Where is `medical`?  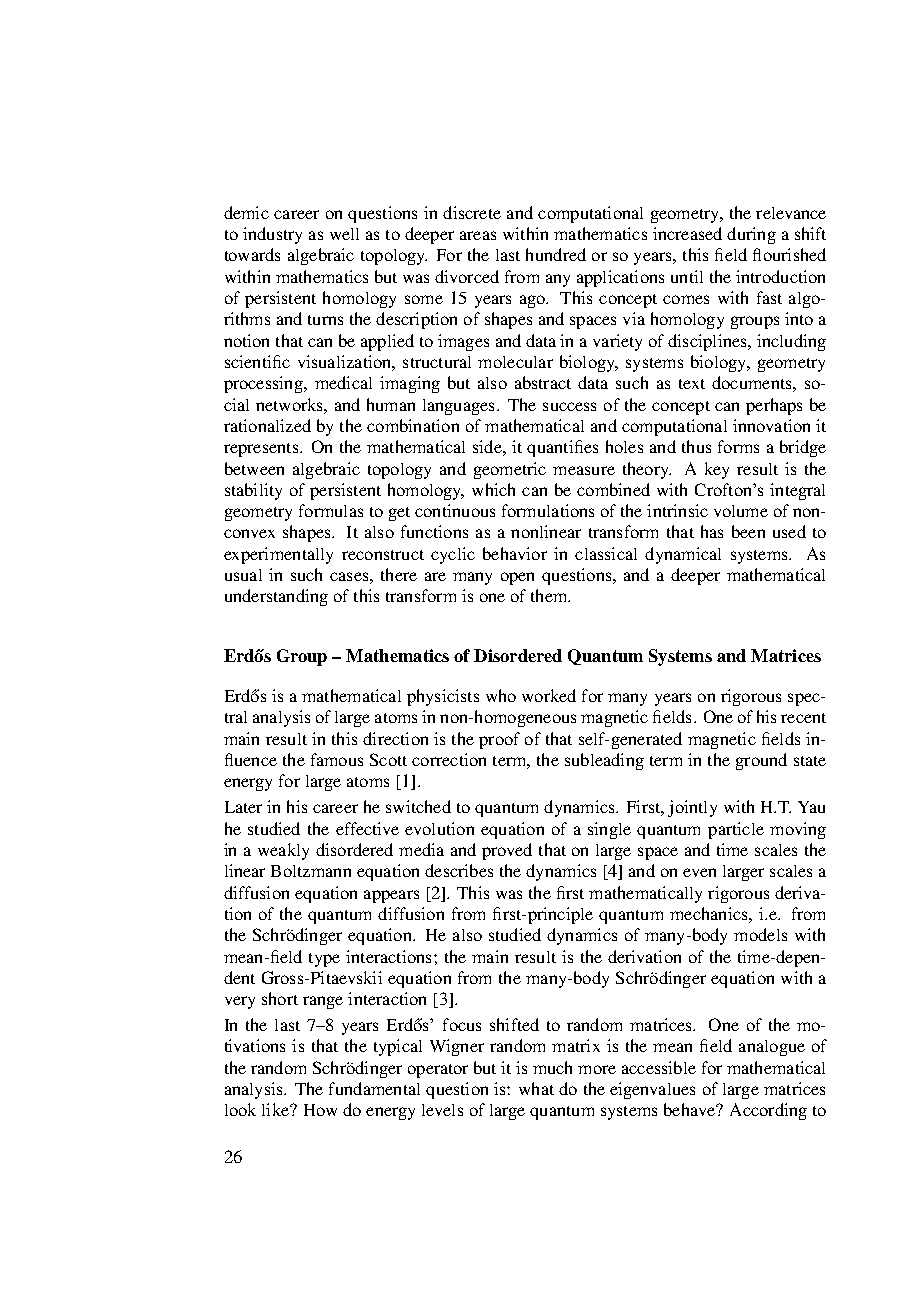
medical is located at coordinates (343, 382).
